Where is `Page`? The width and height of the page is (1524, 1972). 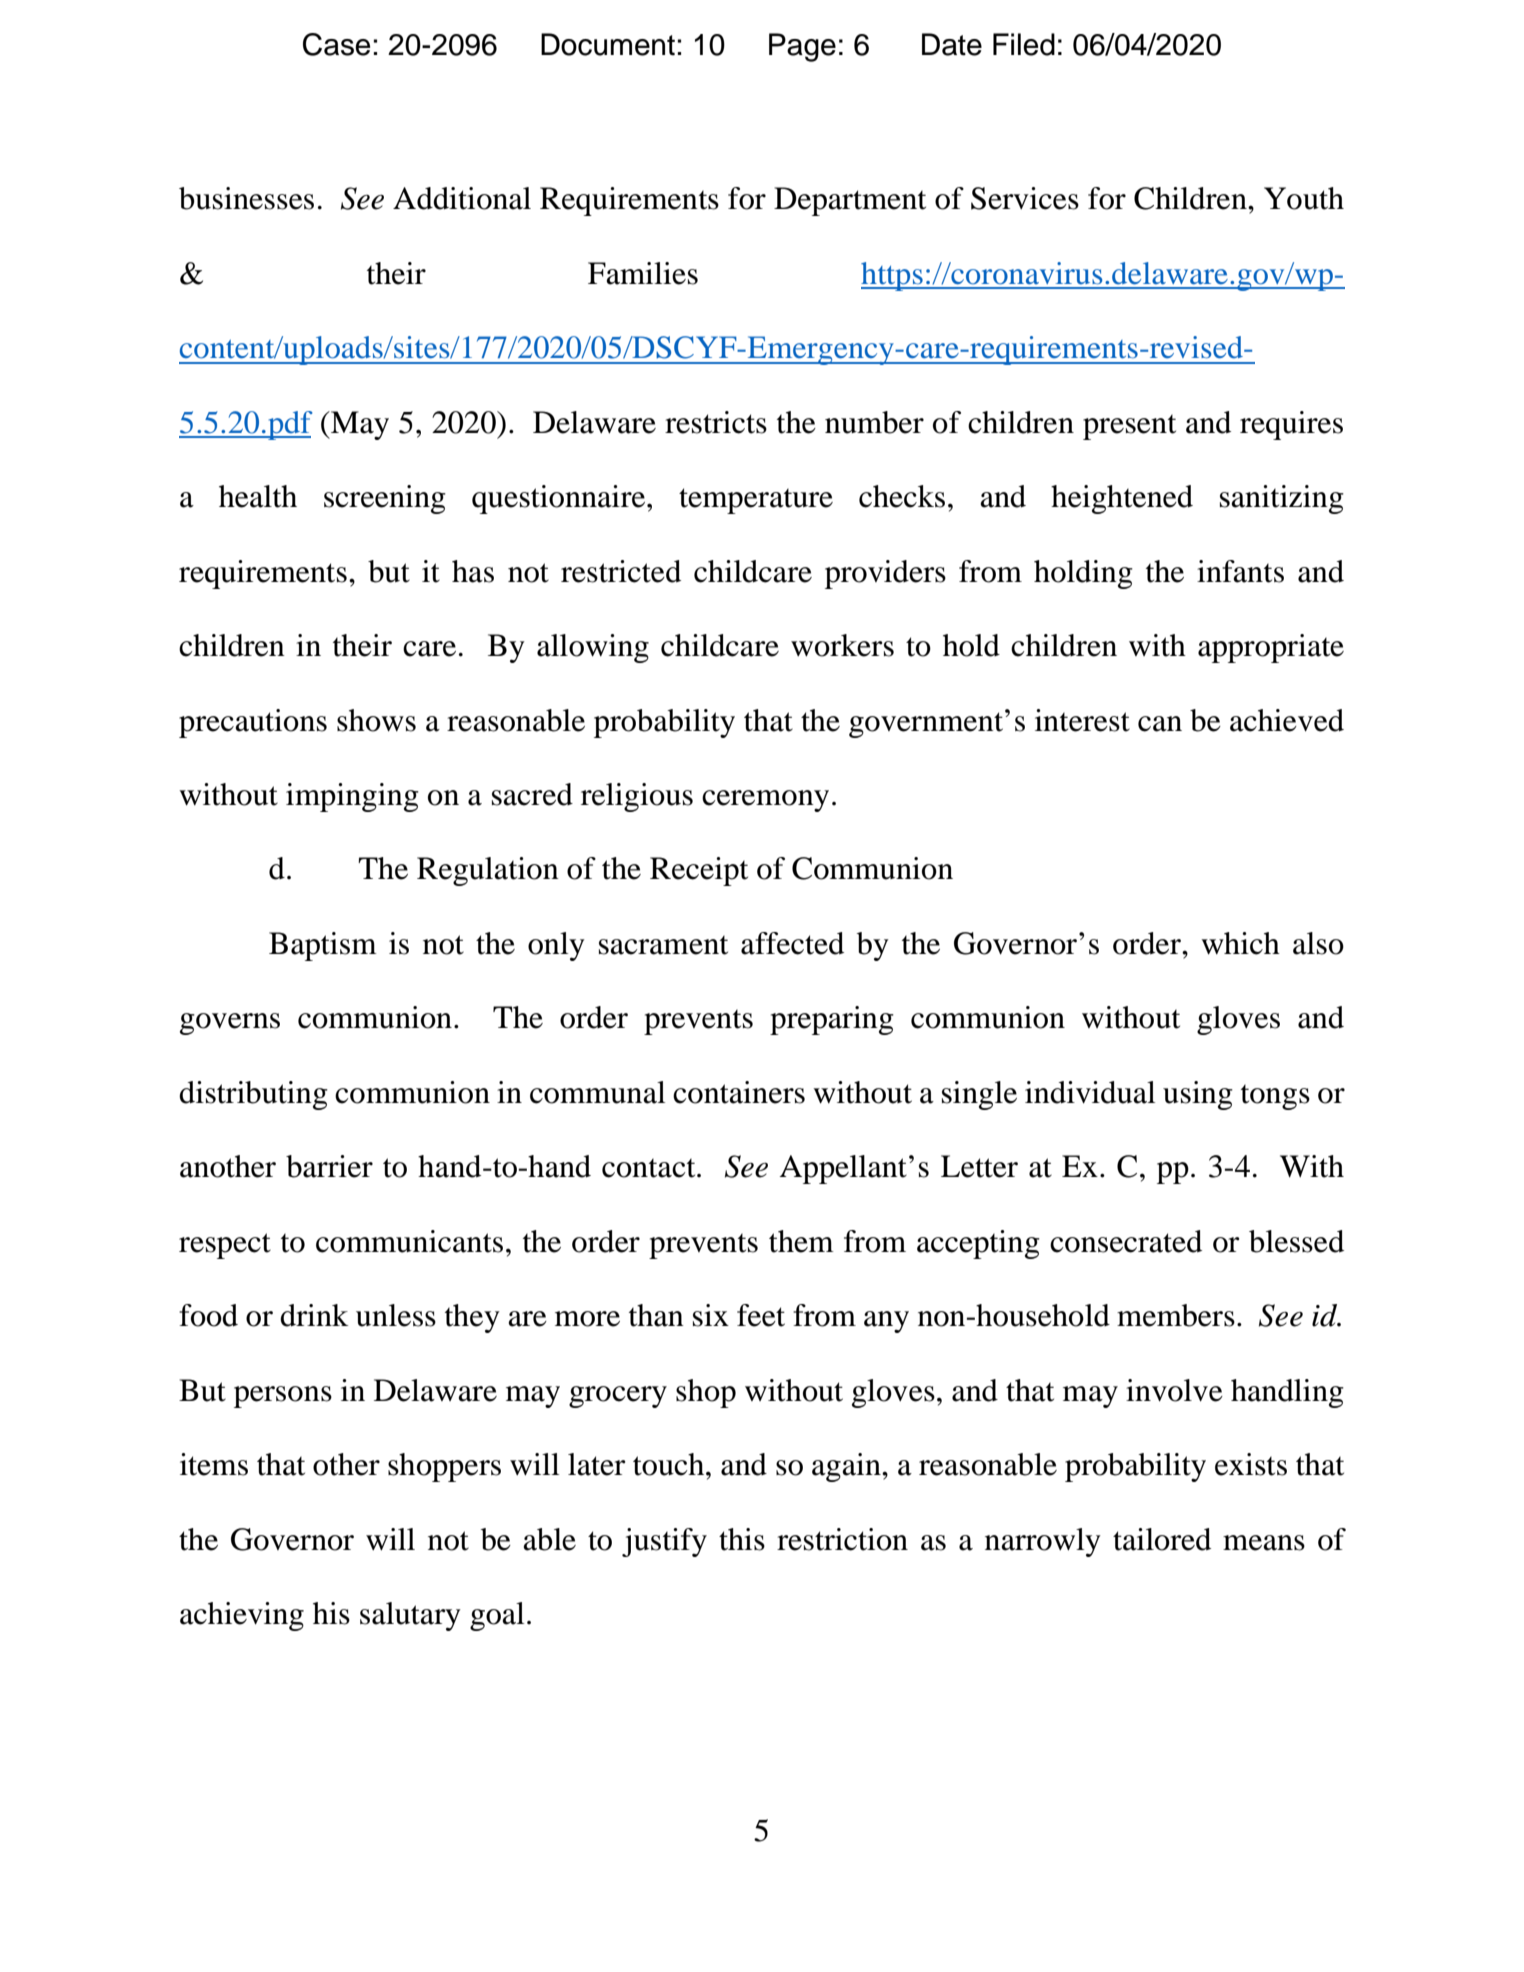
Page is located at coordinates (802, 47).
